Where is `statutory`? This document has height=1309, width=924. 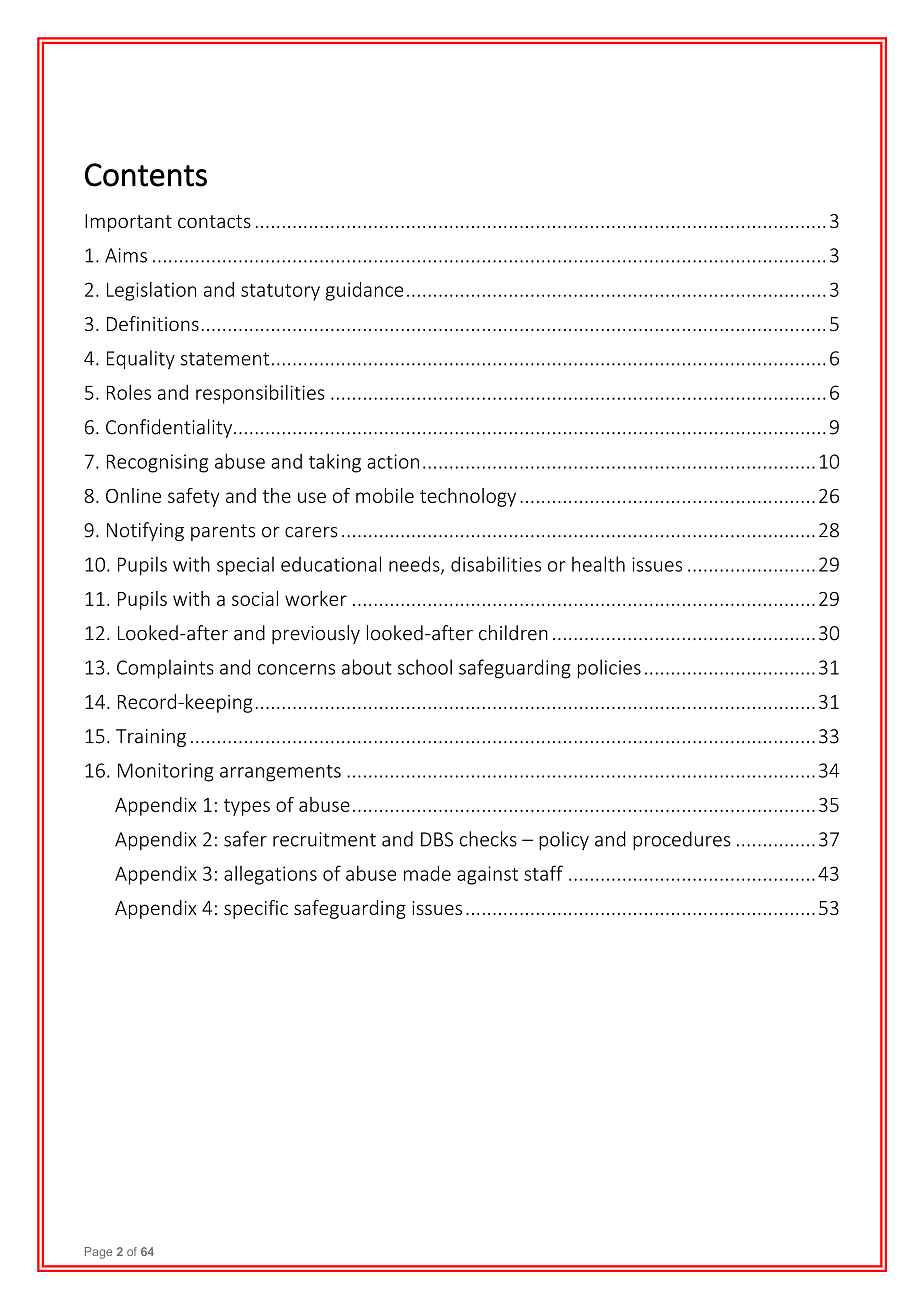 statutory is located at coordinates (280, 292).
